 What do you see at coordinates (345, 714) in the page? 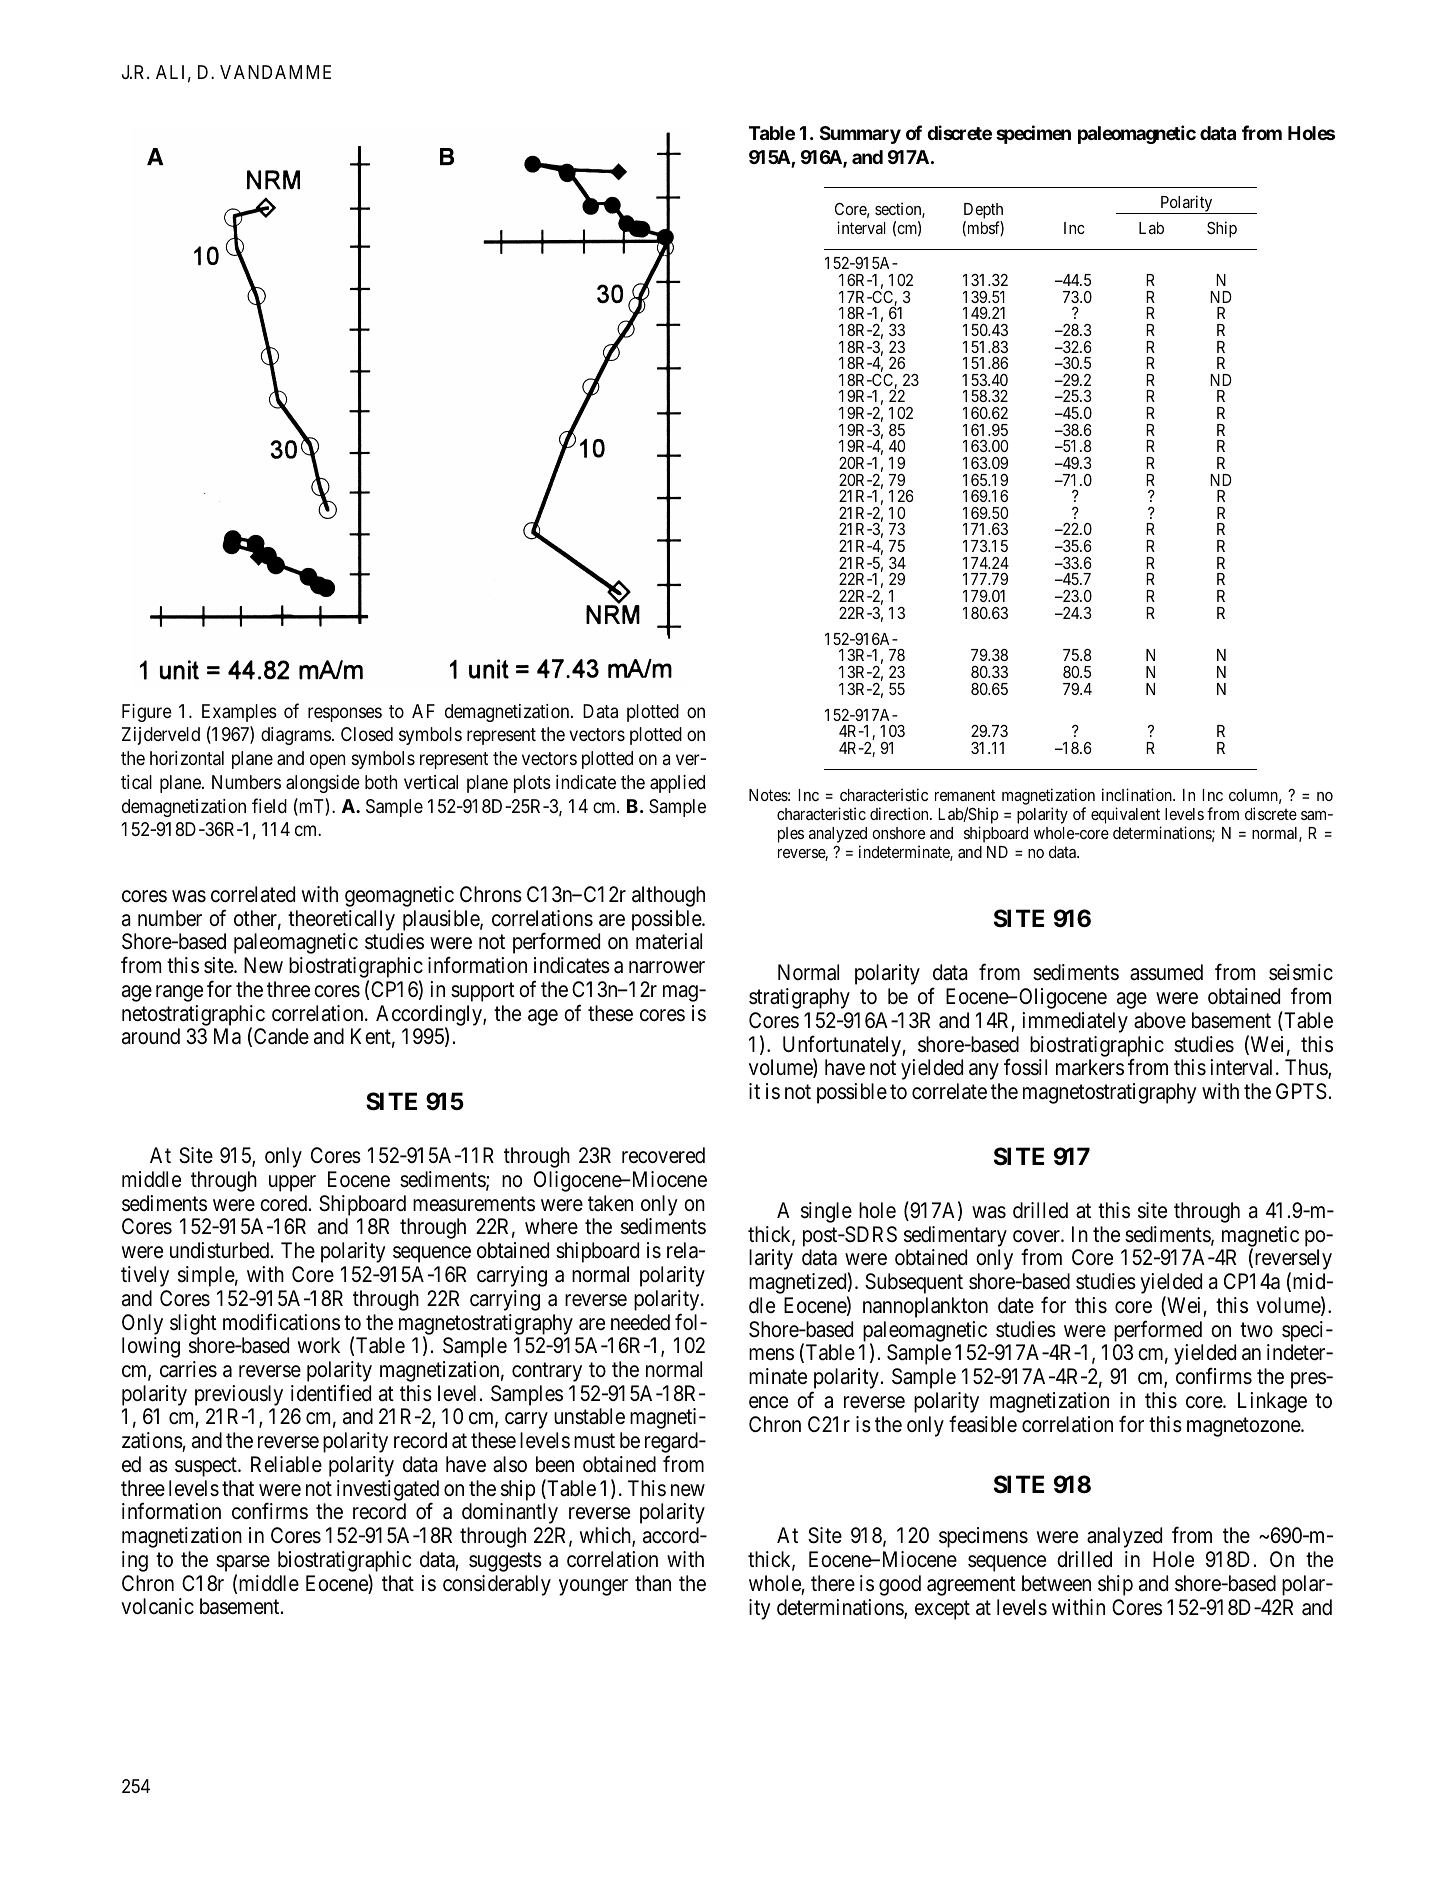
I see `responses` at bounding box center [345, 714].
